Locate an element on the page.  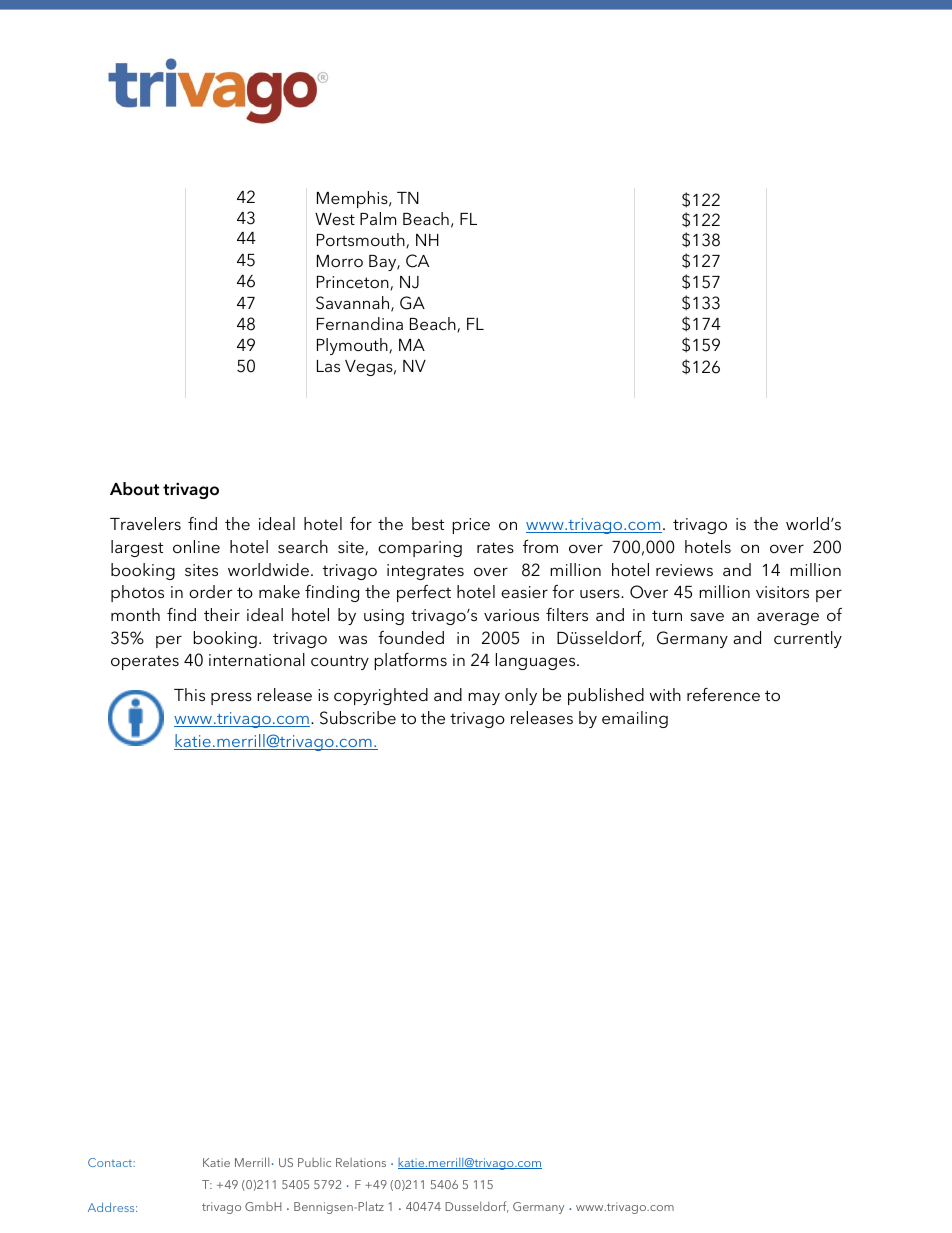
Subscribe is located at coordinates (358, 718).
